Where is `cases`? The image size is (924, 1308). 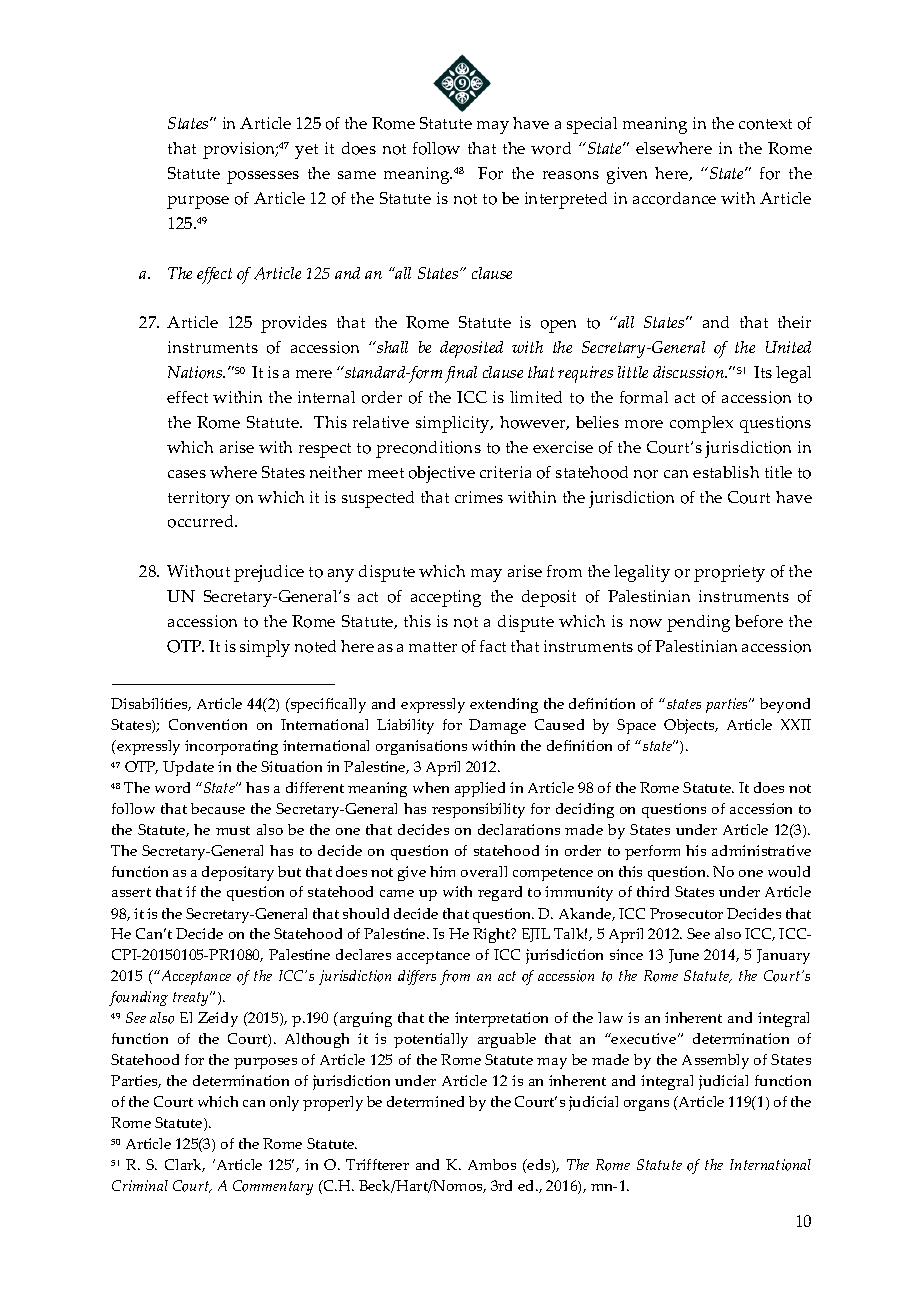
cases is located at coordinates (187, 474).
